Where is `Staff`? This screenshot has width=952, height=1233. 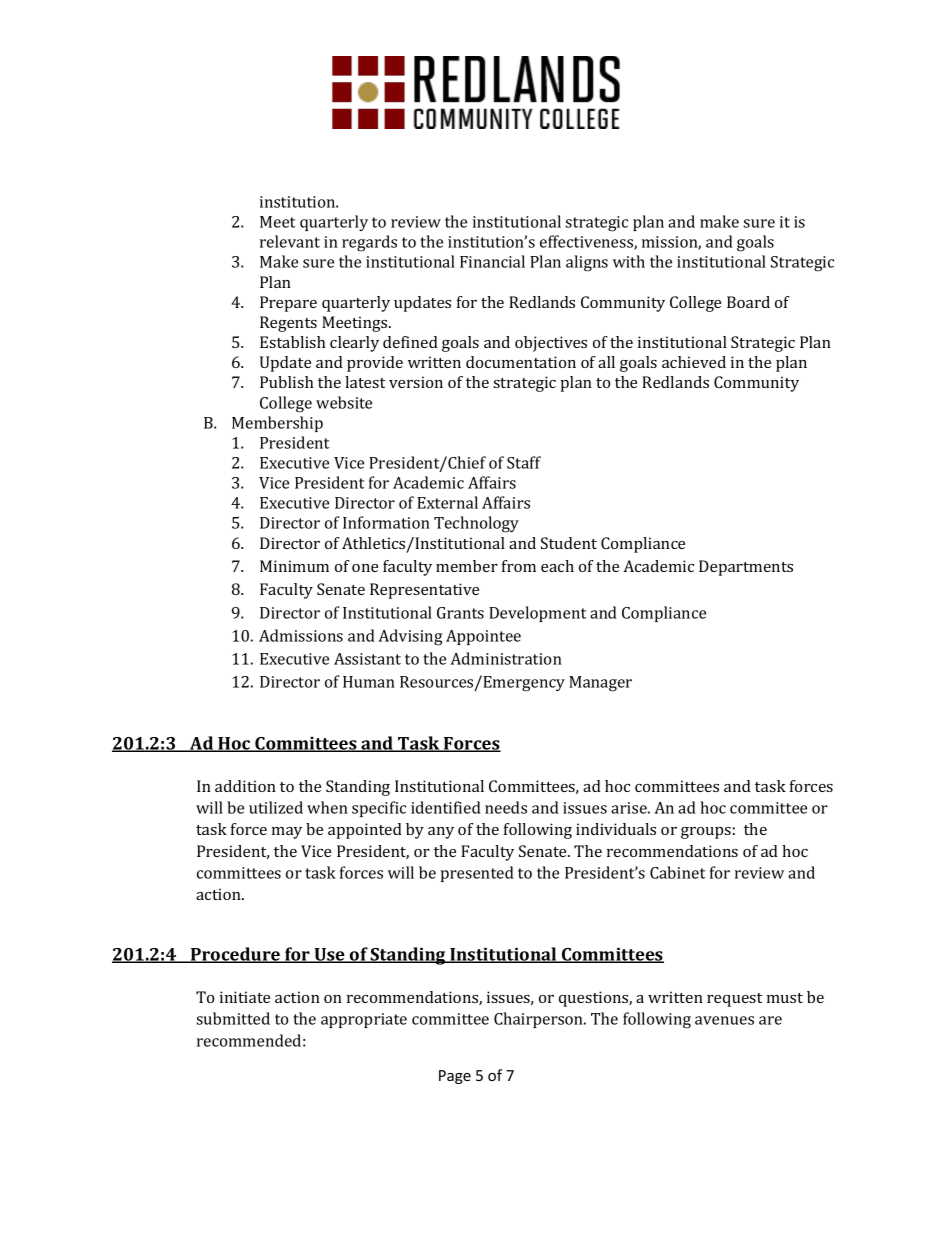 Staff is located at coordinates (524, 462).
